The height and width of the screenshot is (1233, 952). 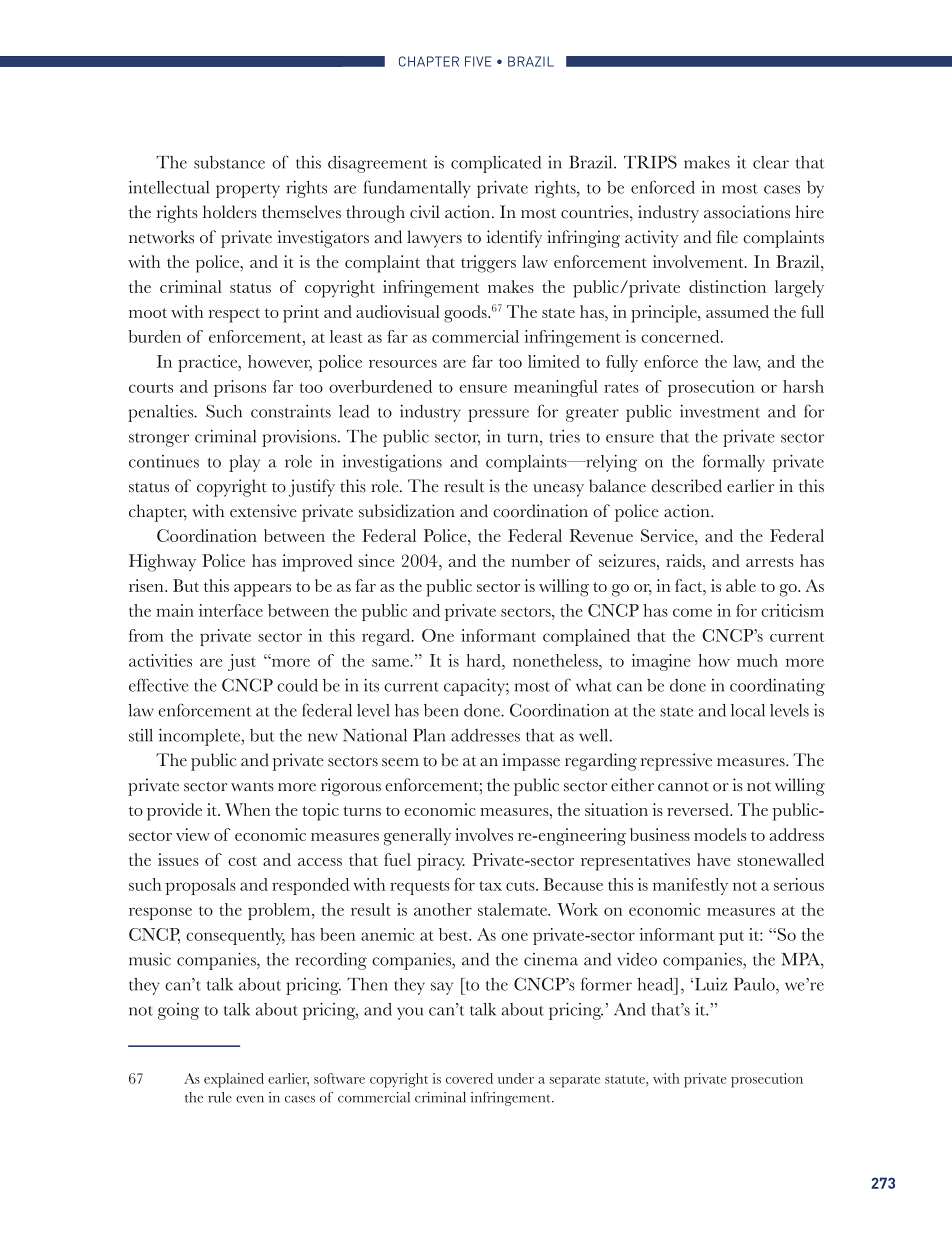 What do you see at coordinates (231, 610) in the screenshot?
I see `interface` at bounding box center [231, 610].
